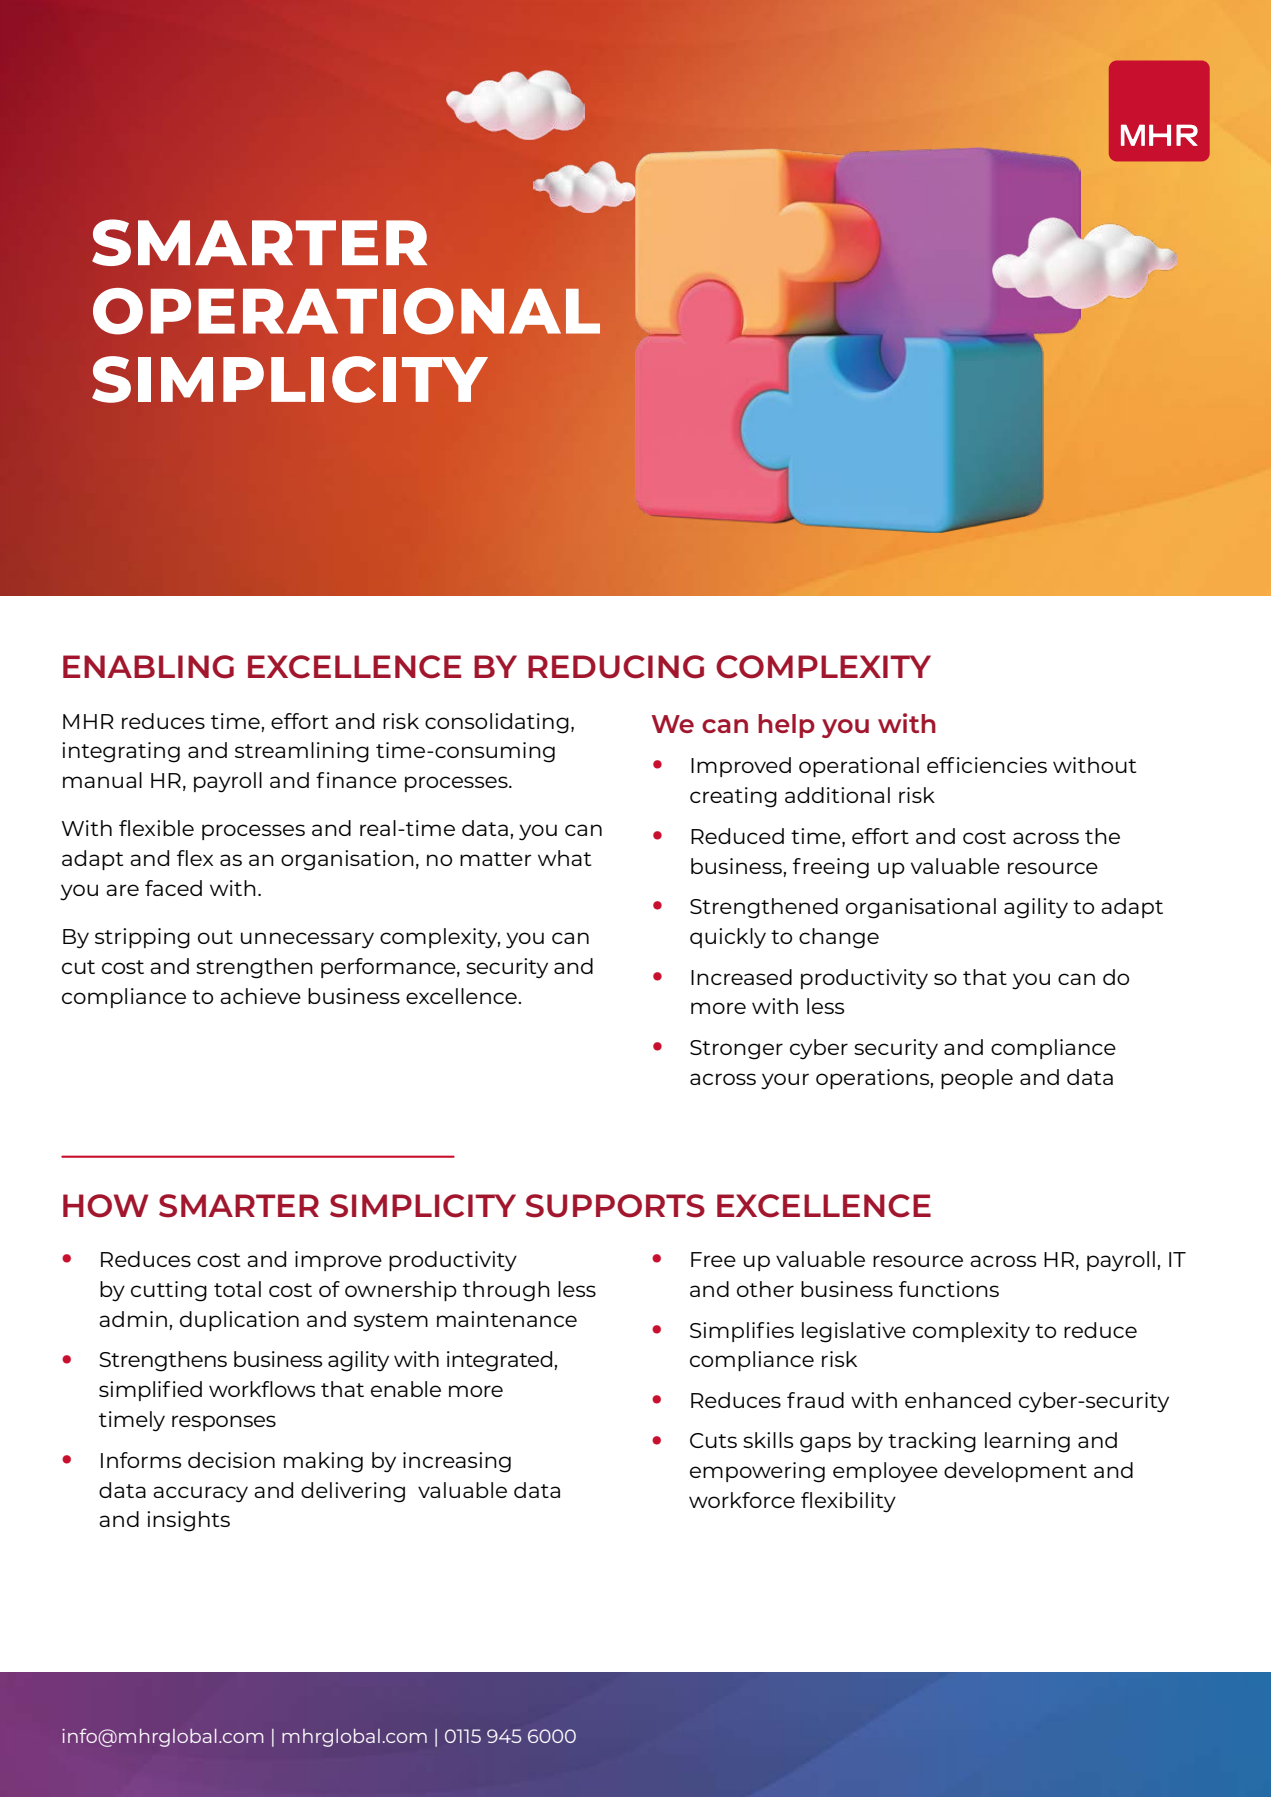 This screenshot has width=1271, height=1797. Describe the element at coordinates (173, 888) in the screenshot. I see `faced` at that location.
